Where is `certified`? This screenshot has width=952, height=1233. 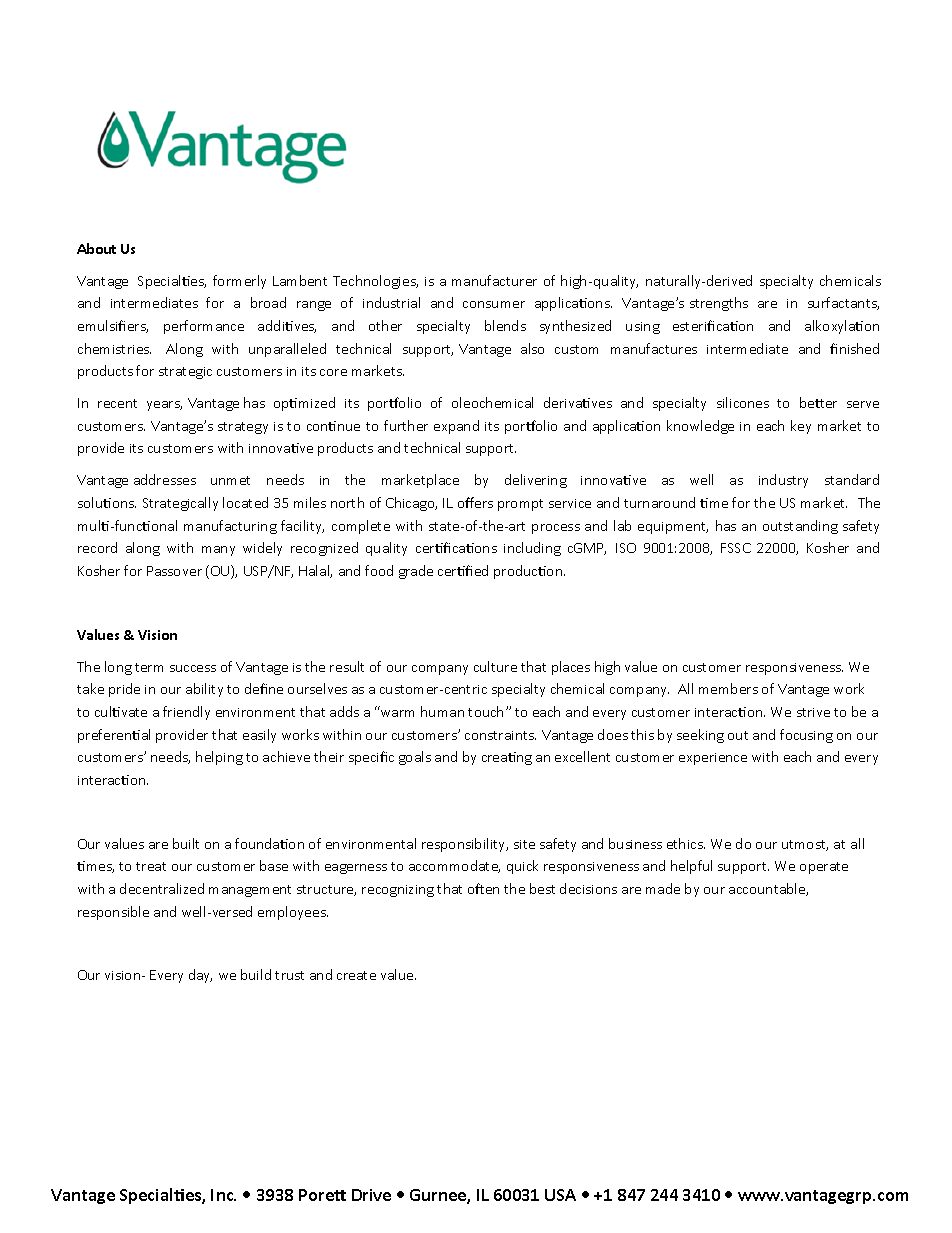
certified is located at coordinates (463, 570).
